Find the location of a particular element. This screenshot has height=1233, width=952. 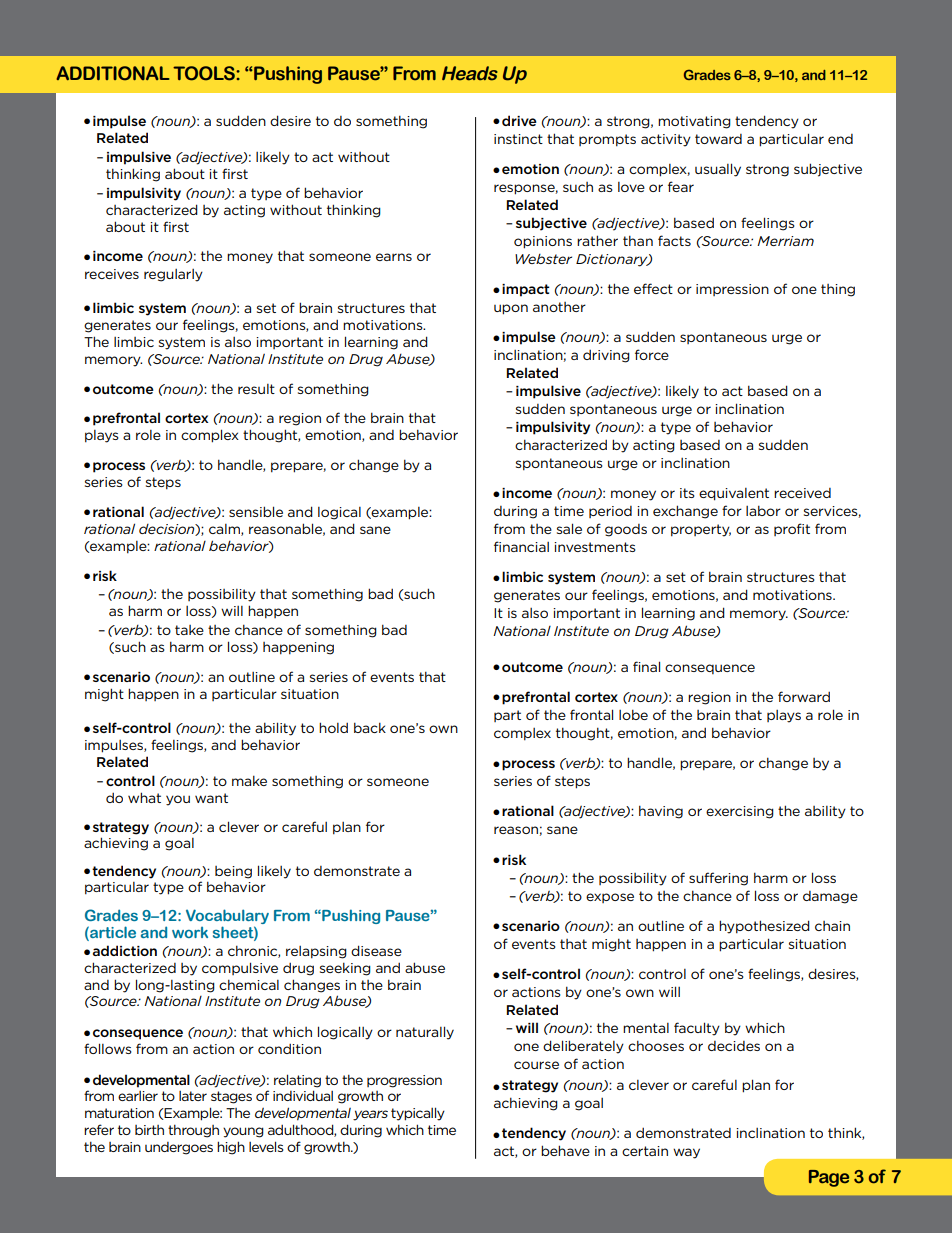

TOOLS is located at coordinates (205, 73).
